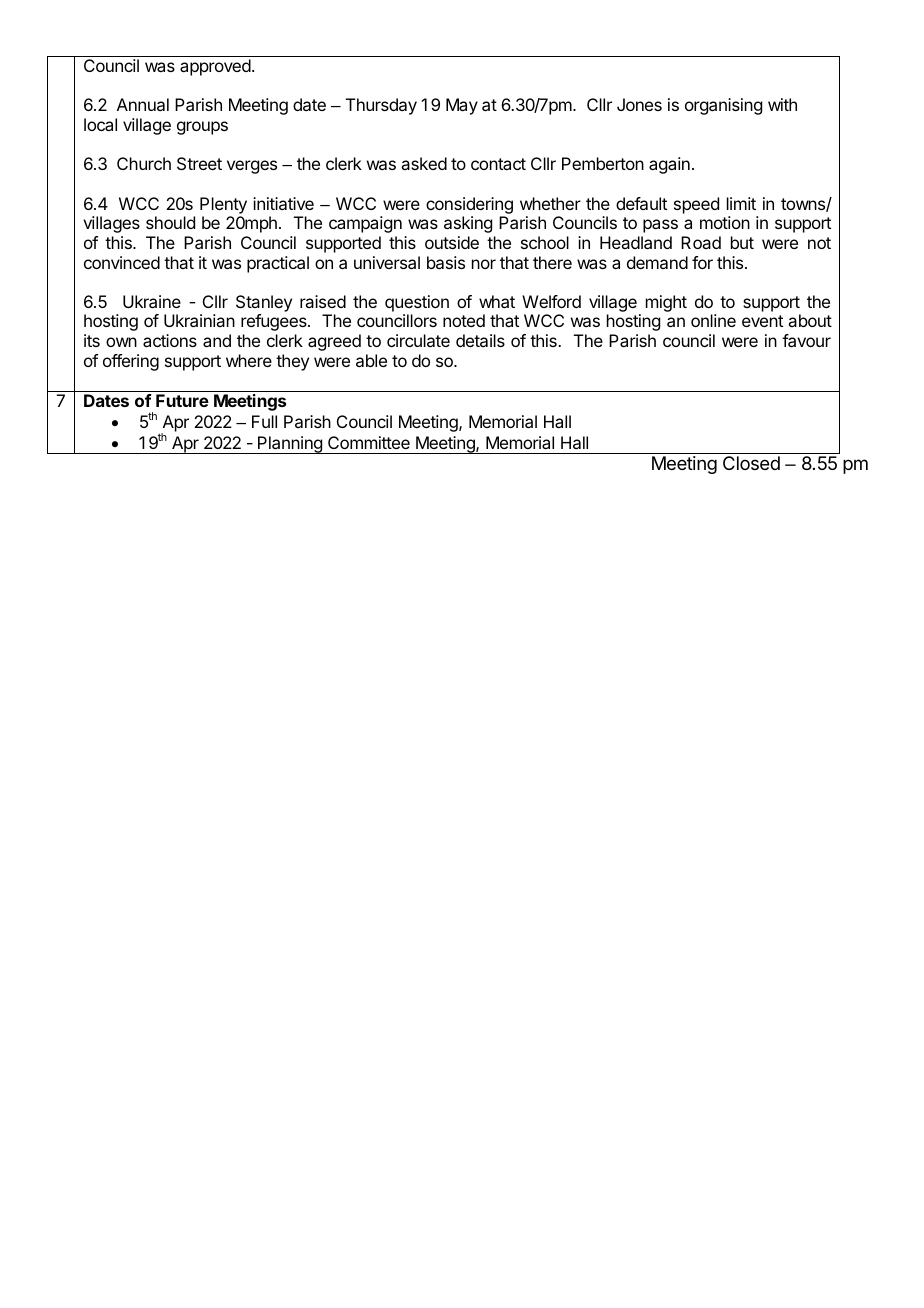 Image resolution: width=924 pixels, height=1308 pixels. What do you see at coordinates (657, 262) in the screenshot?
I see `demand` at bounding box center [657, 262].
